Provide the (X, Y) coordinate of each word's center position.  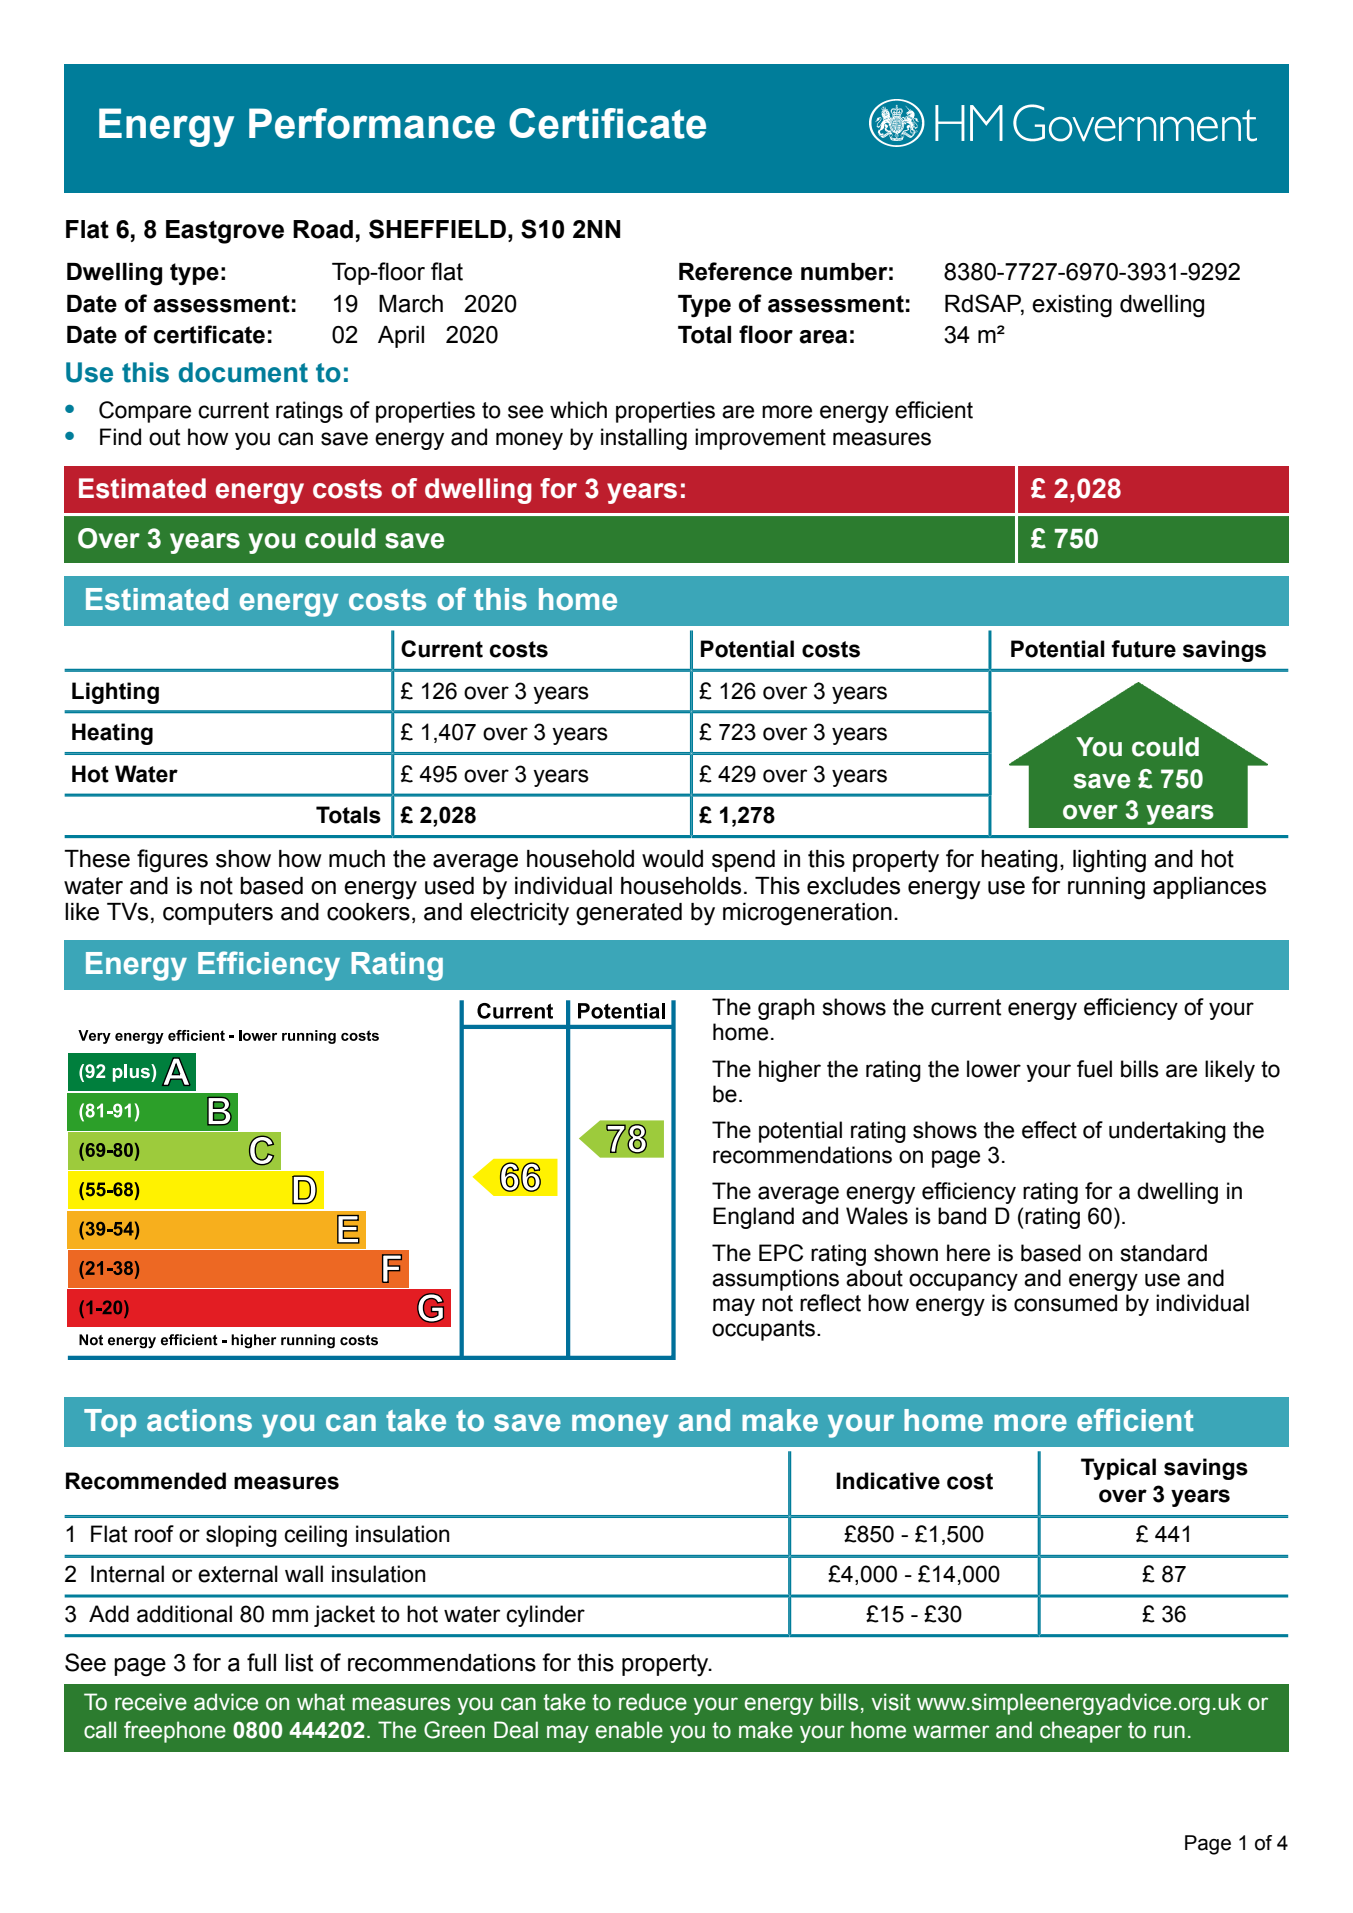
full (261, 1662)
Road (323, 229)
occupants (763, 1330)
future (1143, 649)
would (672, 859)
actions (199, 1420)
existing (1072, 306)
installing (644, 439)
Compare (145, 412)
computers (218, 914)
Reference (735, 271)
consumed (1065, 1303)
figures (172, 861)
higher (790, 1071)
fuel (1094, 1069)
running (1106, 888)
